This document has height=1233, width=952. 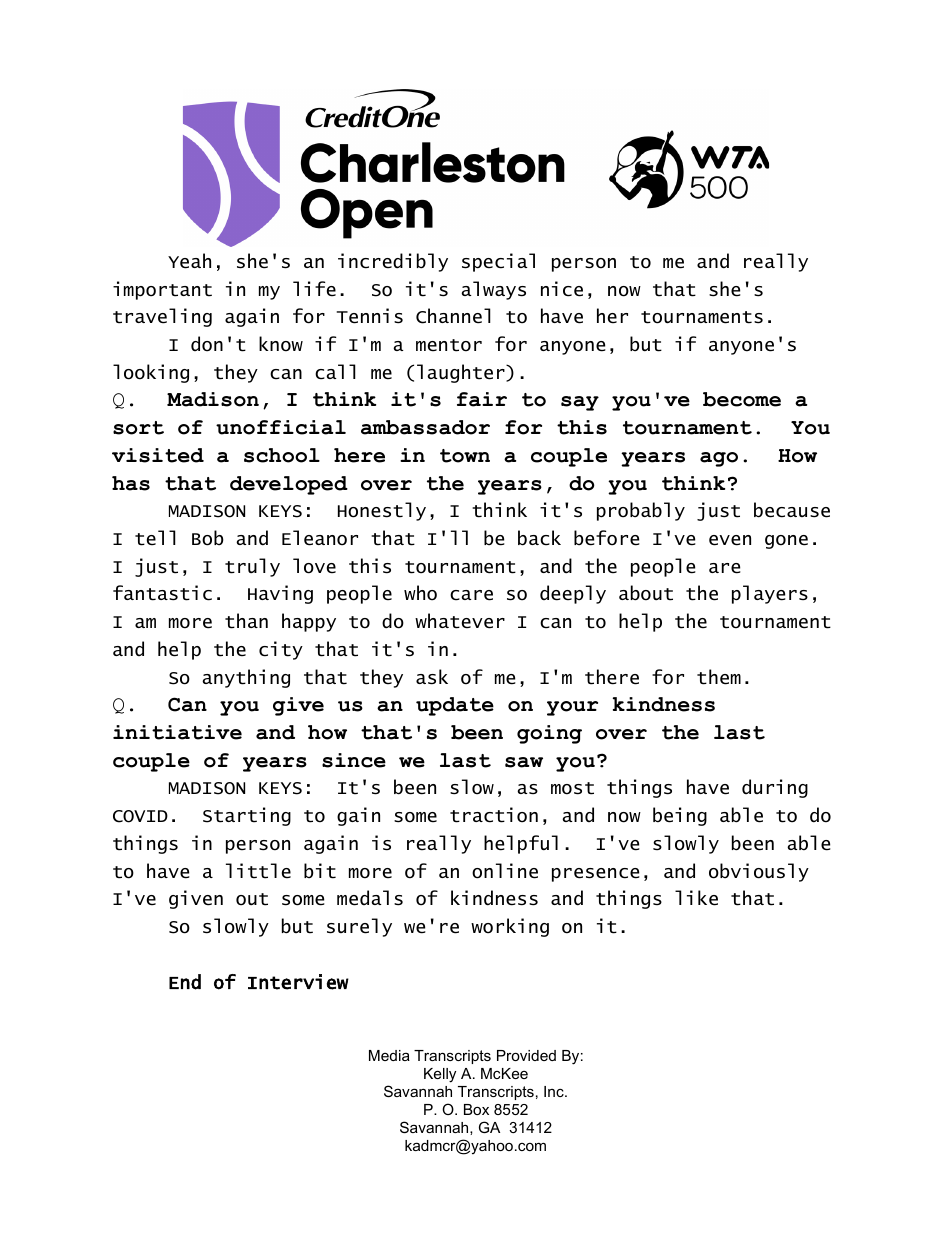 I want to click on End, so click(x=185, y=982).
